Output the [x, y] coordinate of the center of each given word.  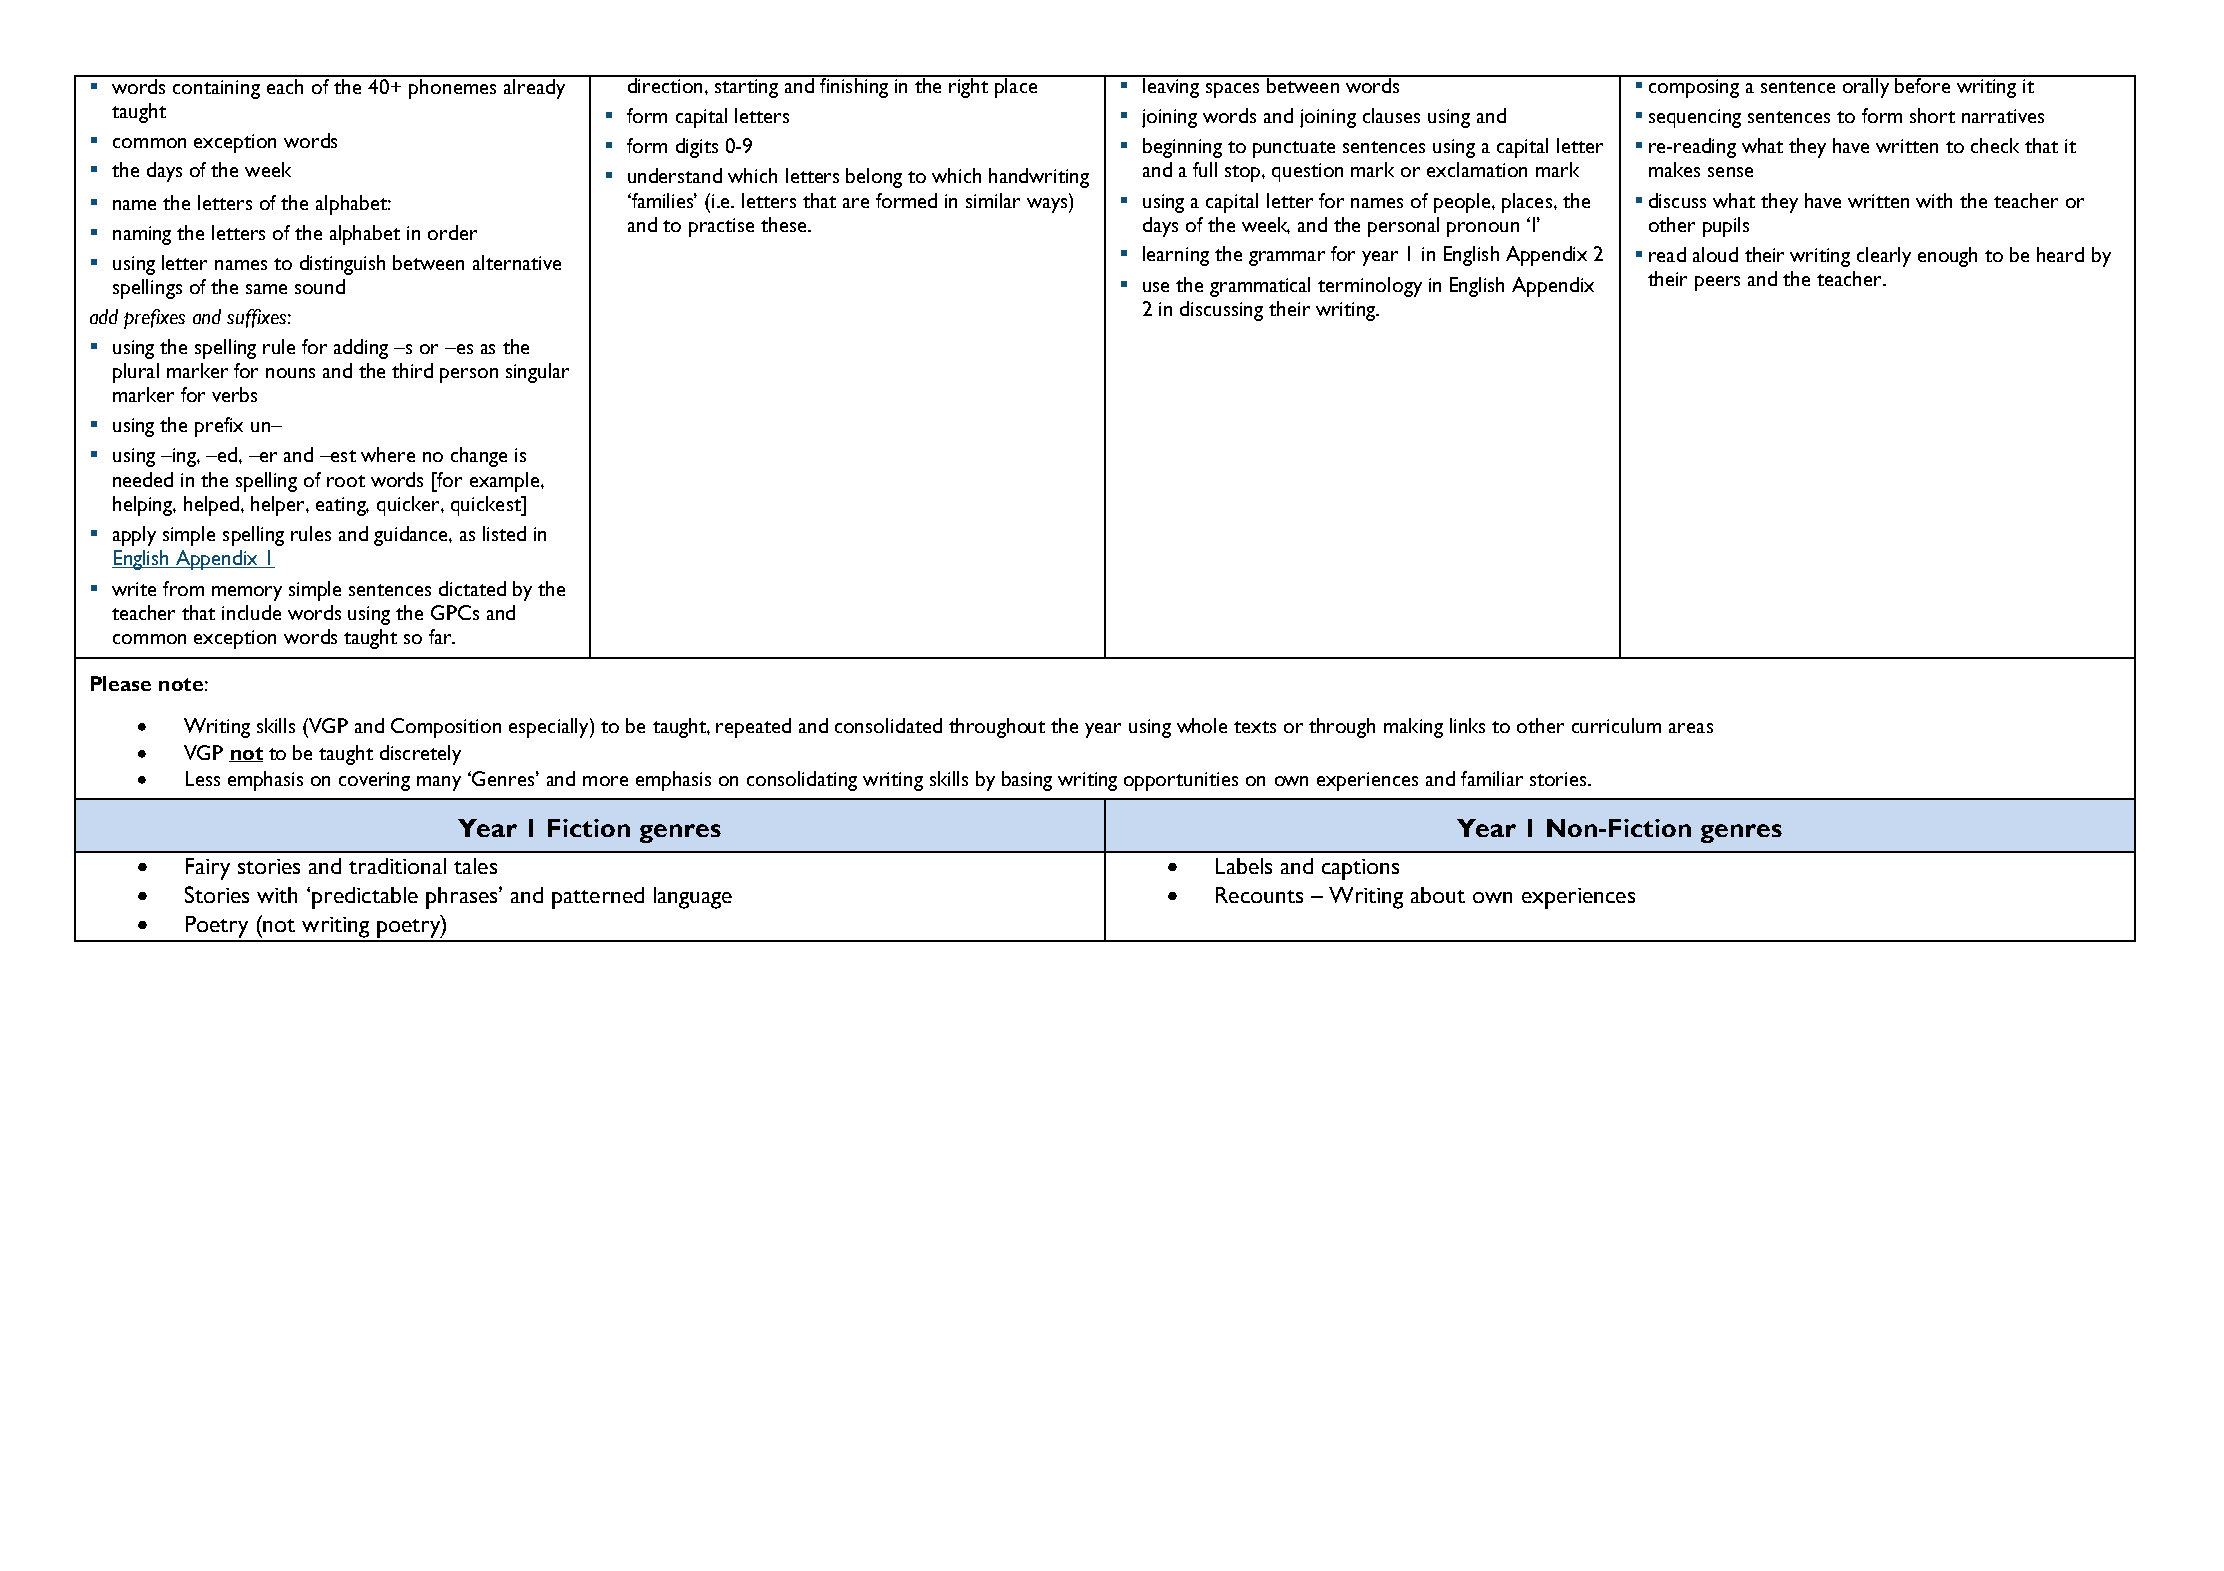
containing [216, 89]
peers [1717, 283]
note [181, 684]
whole [1202, 725]
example [506, 482]
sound [320, 286]
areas [1691, 728]
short [1932, 115]
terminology [1370, 287]
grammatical [1260, 287]
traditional [397, 866]
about [1438, 895]
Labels [1244, 866]
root [346, 481]
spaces [1232, 90]
